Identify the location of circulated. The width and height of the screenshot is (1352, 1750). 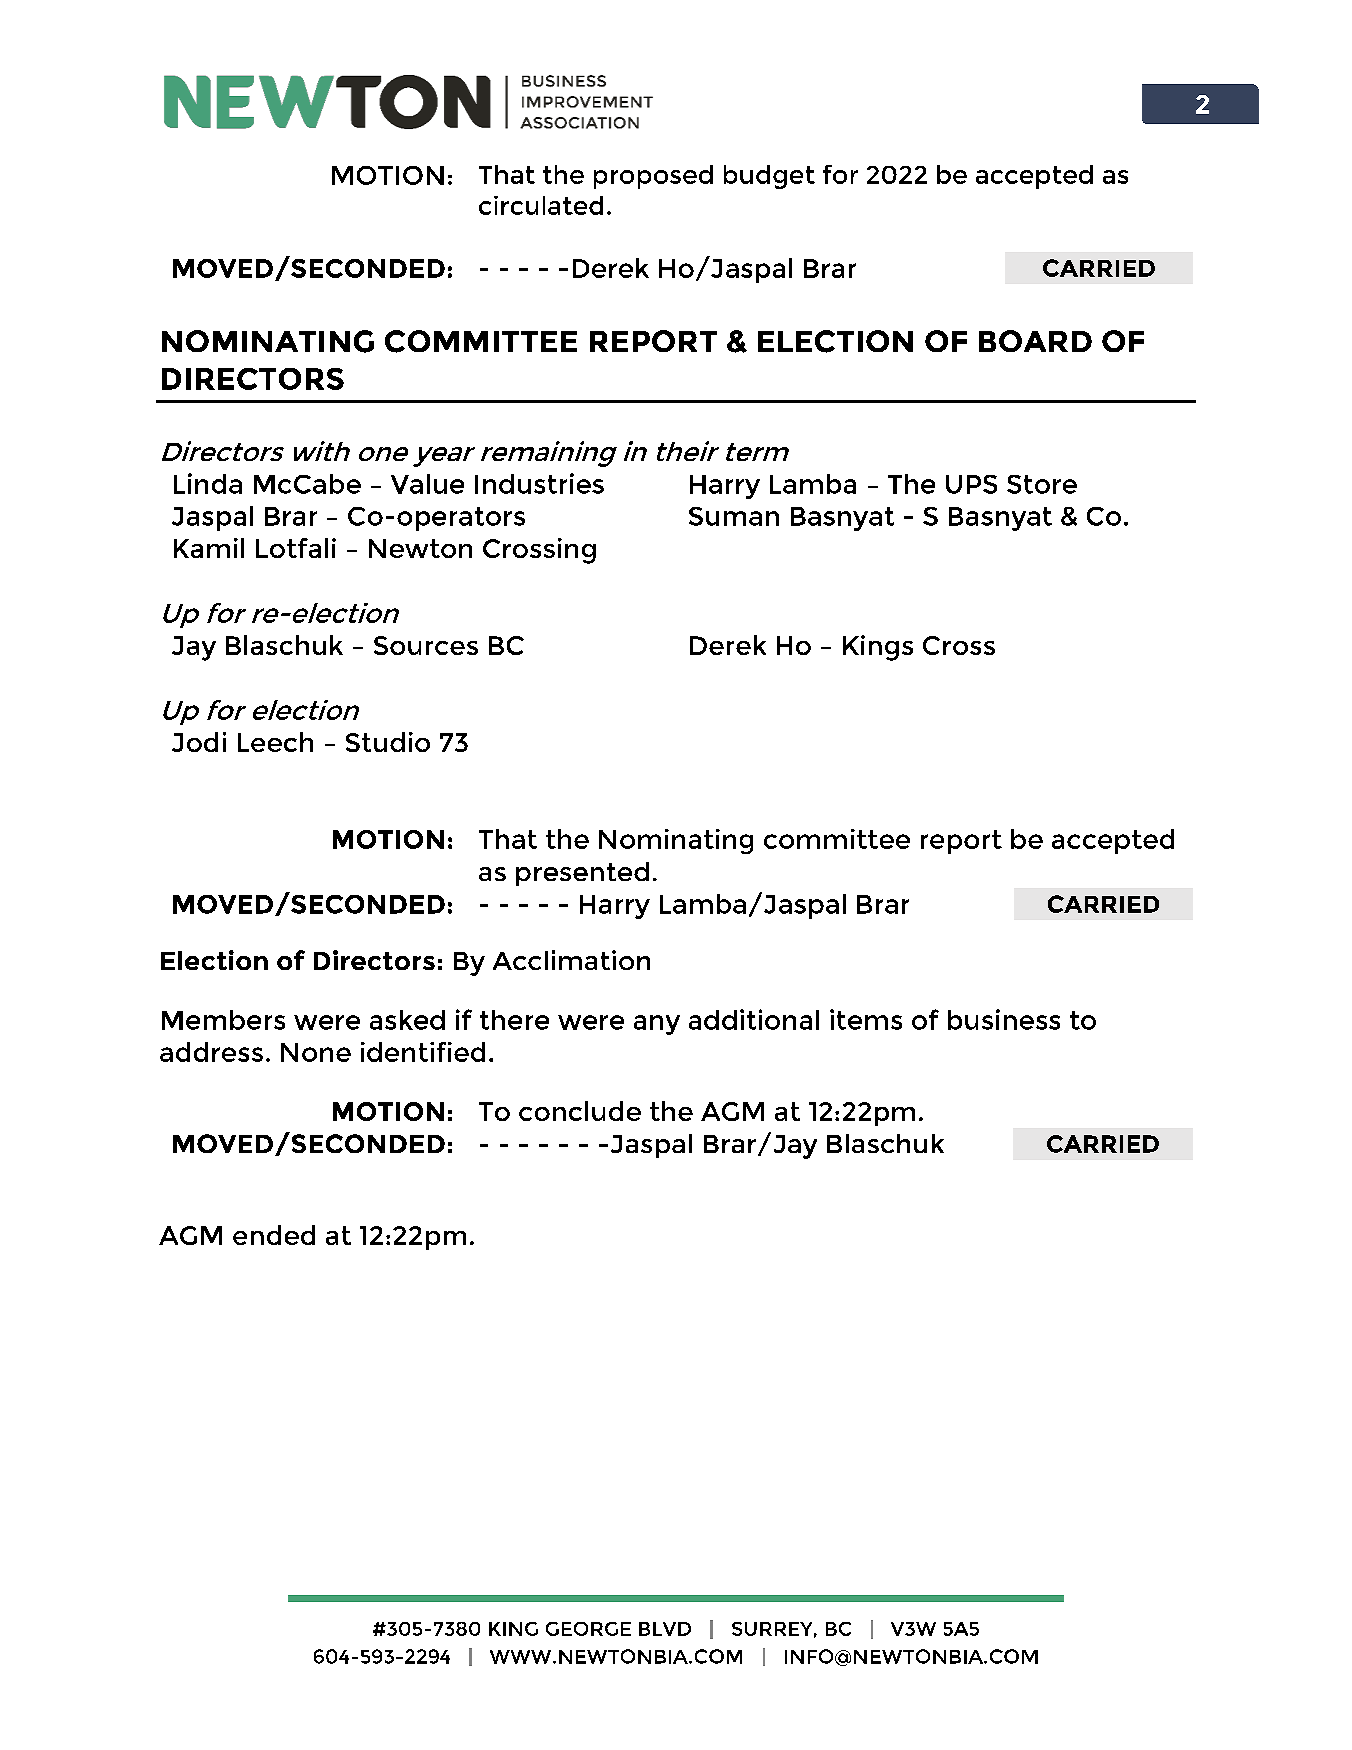
(541, 205).
